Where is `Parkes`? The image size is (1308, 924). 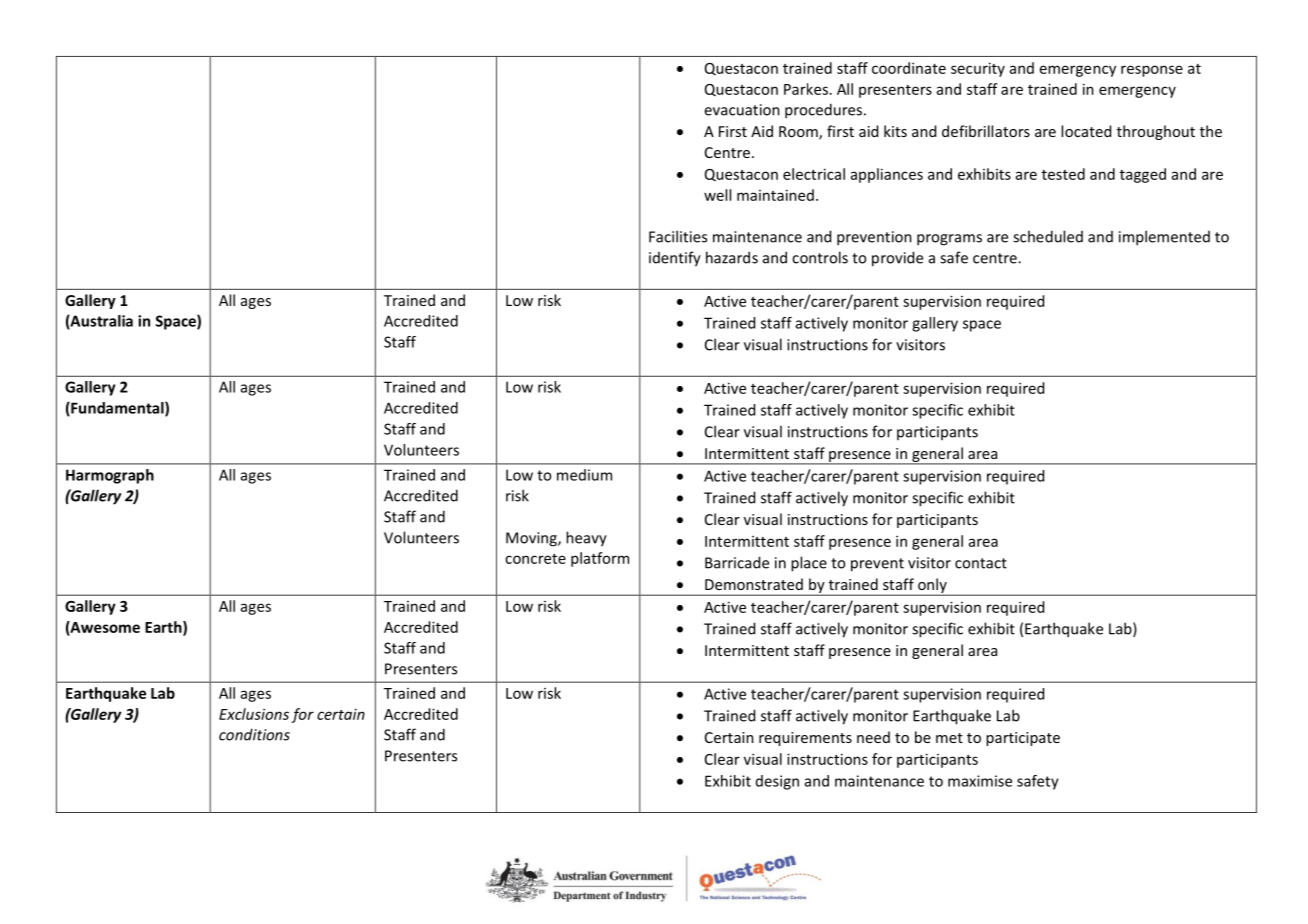
Parkes is located at coordinates (806, 89).
